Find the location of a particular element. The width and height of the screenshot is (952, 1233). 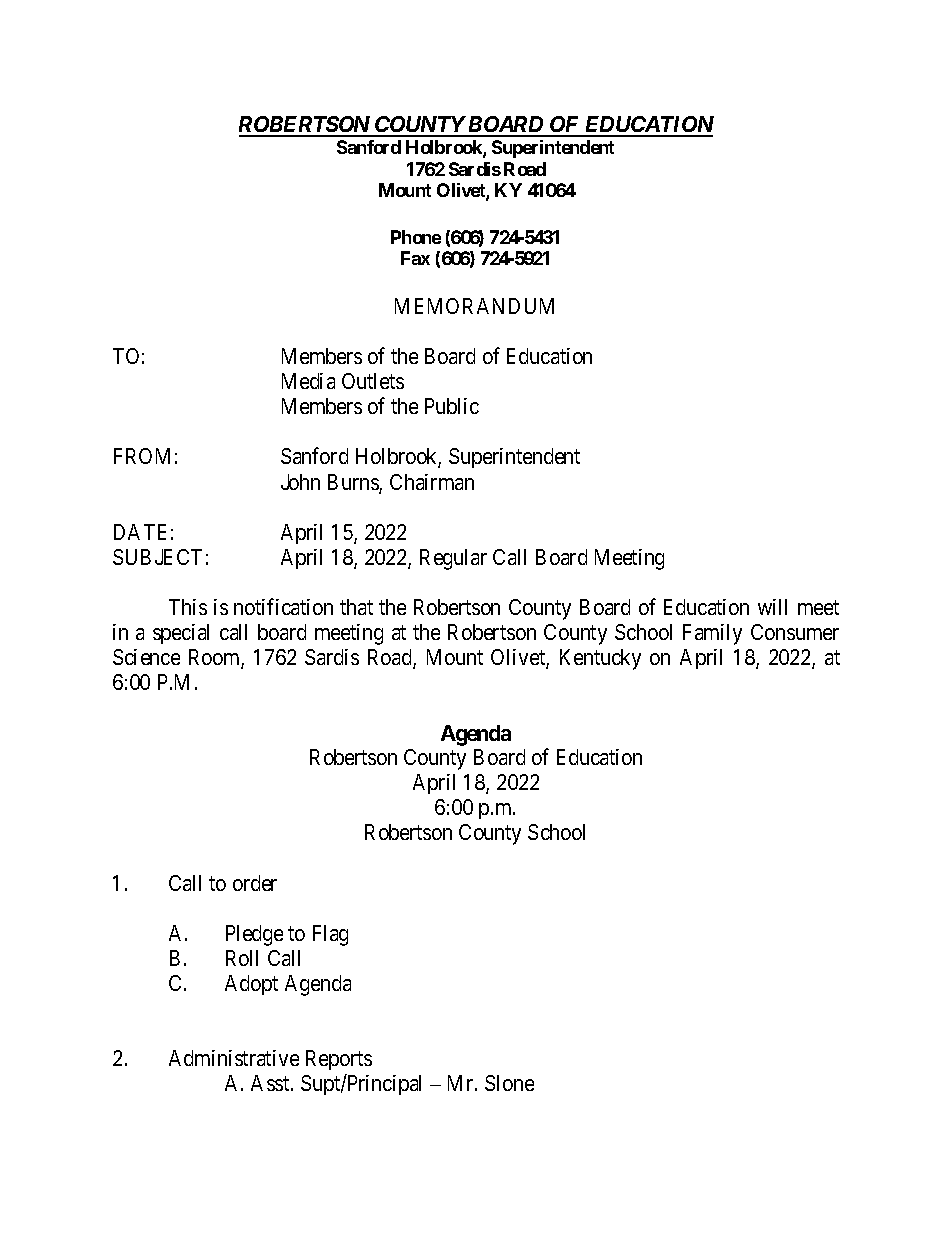

Family is located at coordinates (712, 634).
